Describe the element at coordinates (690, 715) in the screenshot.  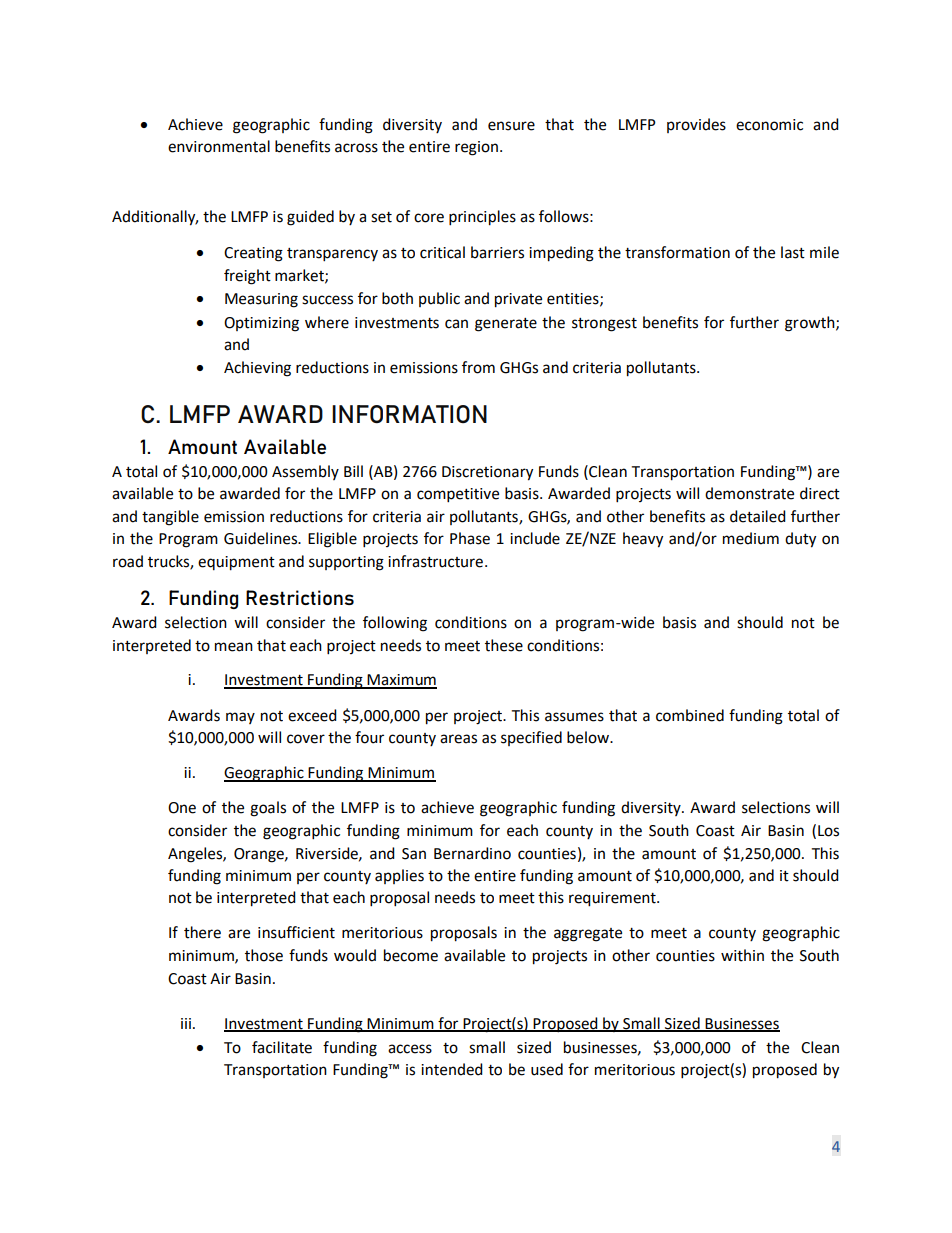
I see `combined` at that location.
